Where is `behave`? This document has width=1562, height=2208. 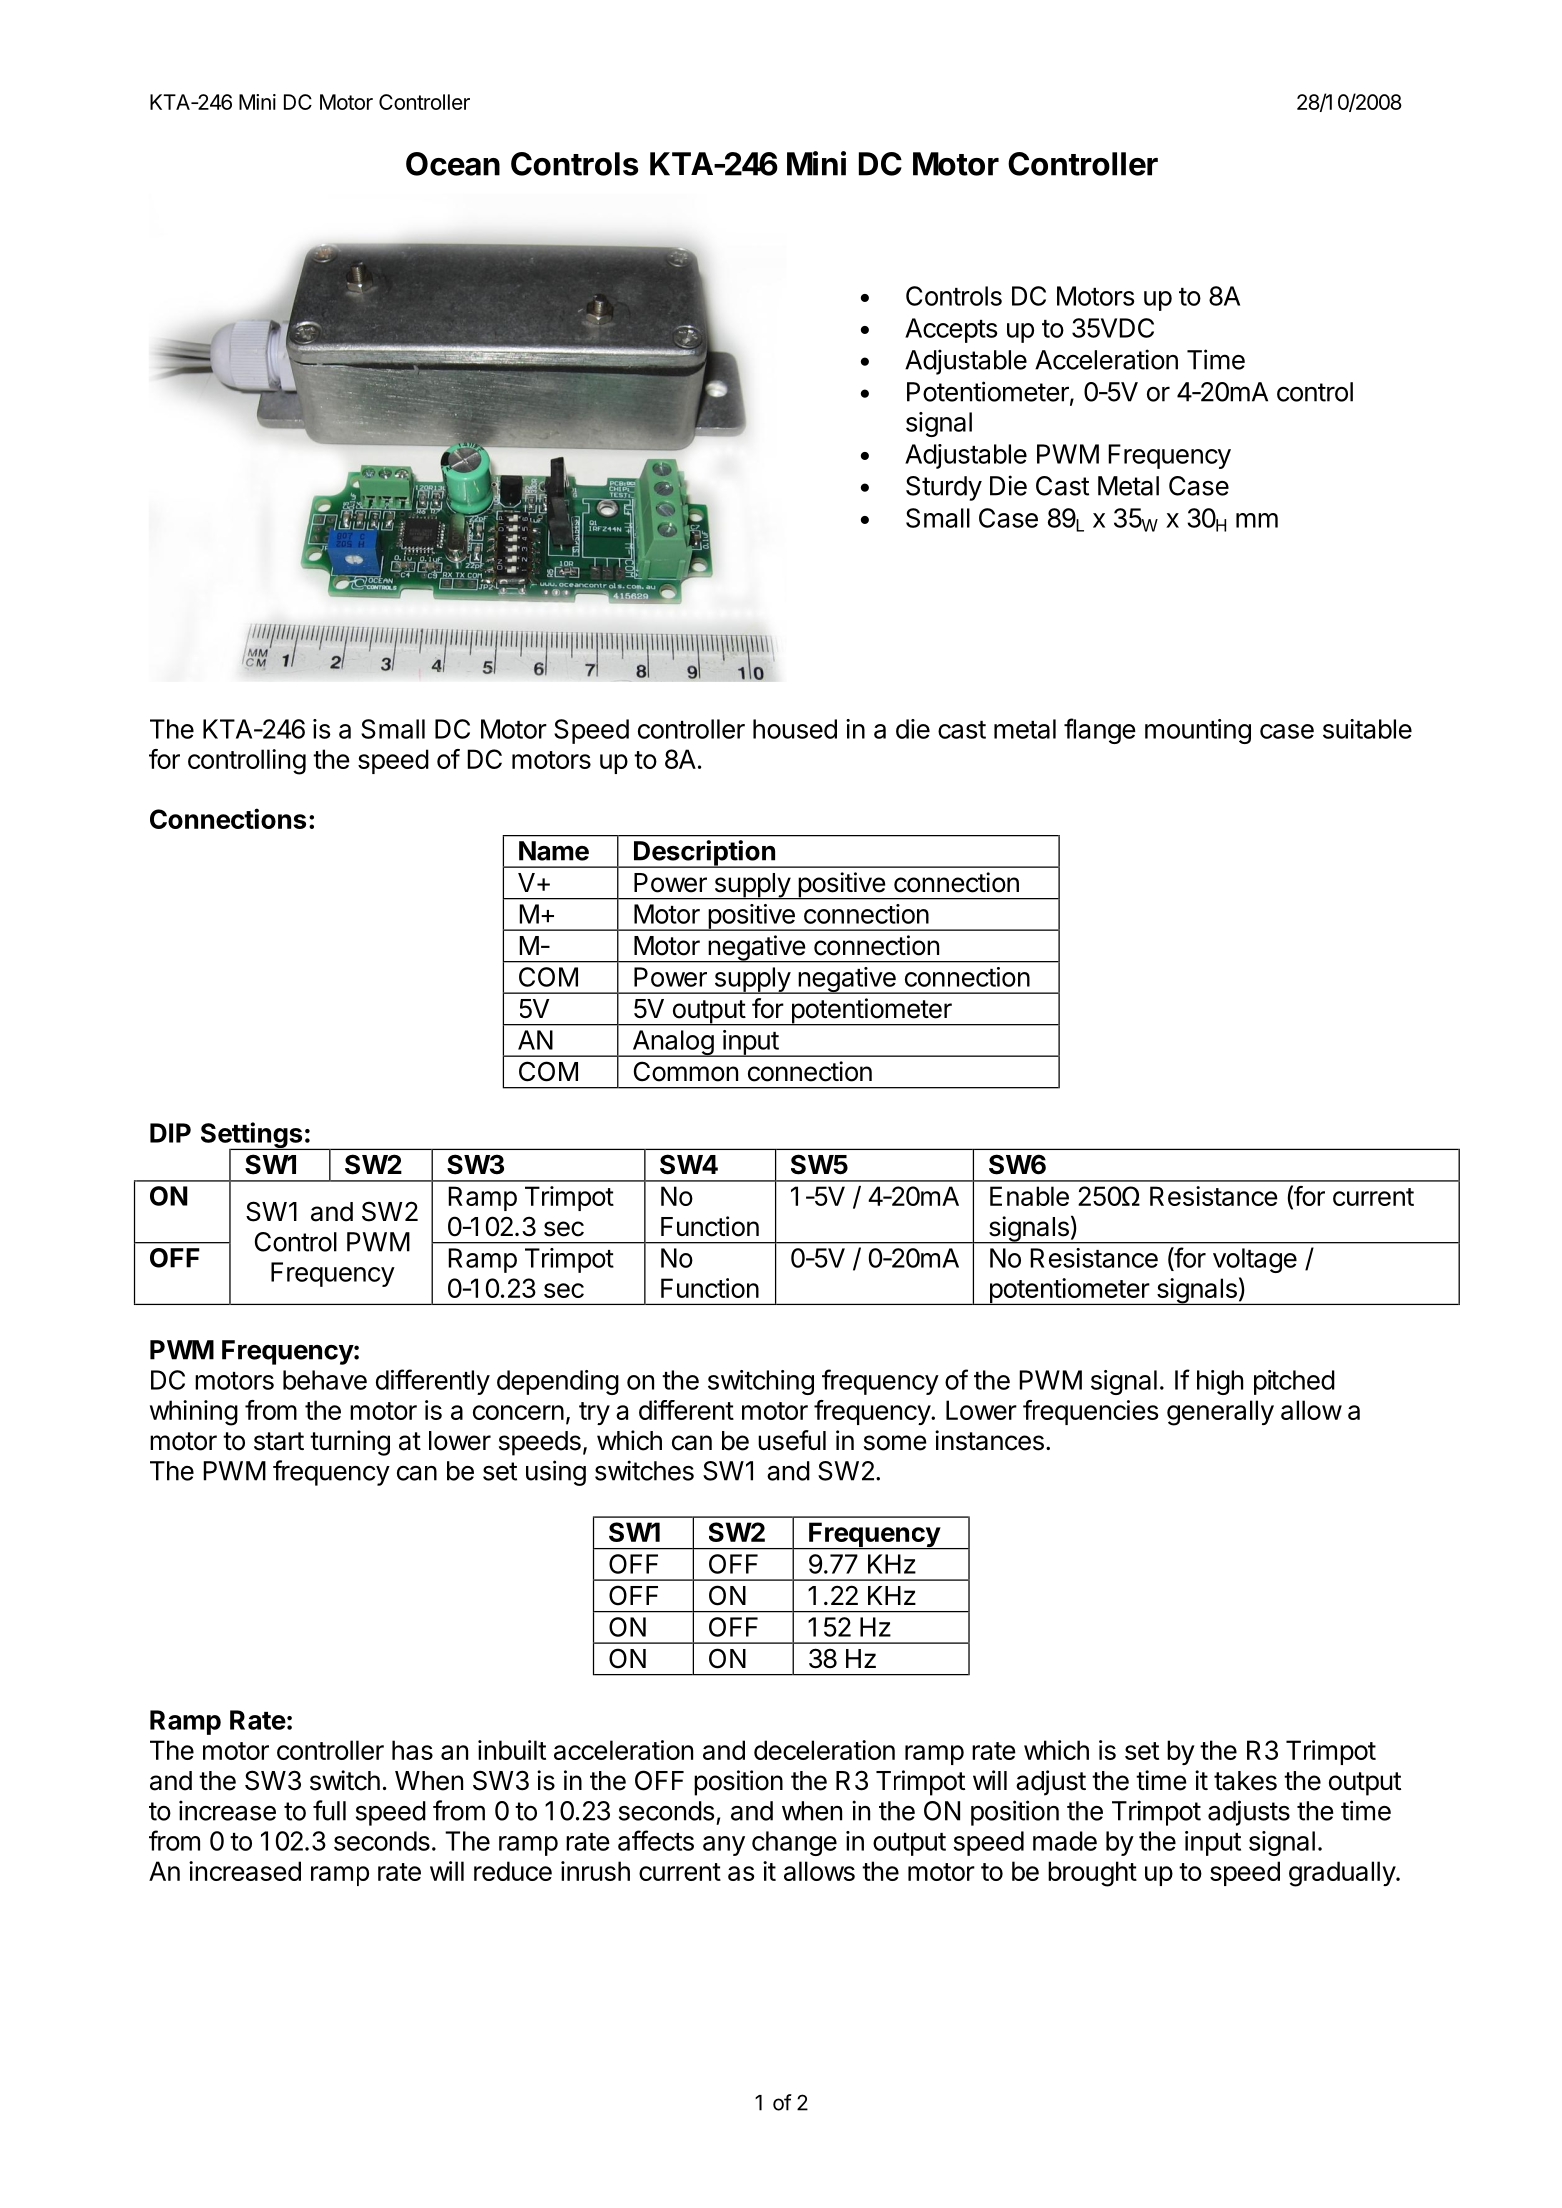 behave is located at coordinates (325, 1380).
